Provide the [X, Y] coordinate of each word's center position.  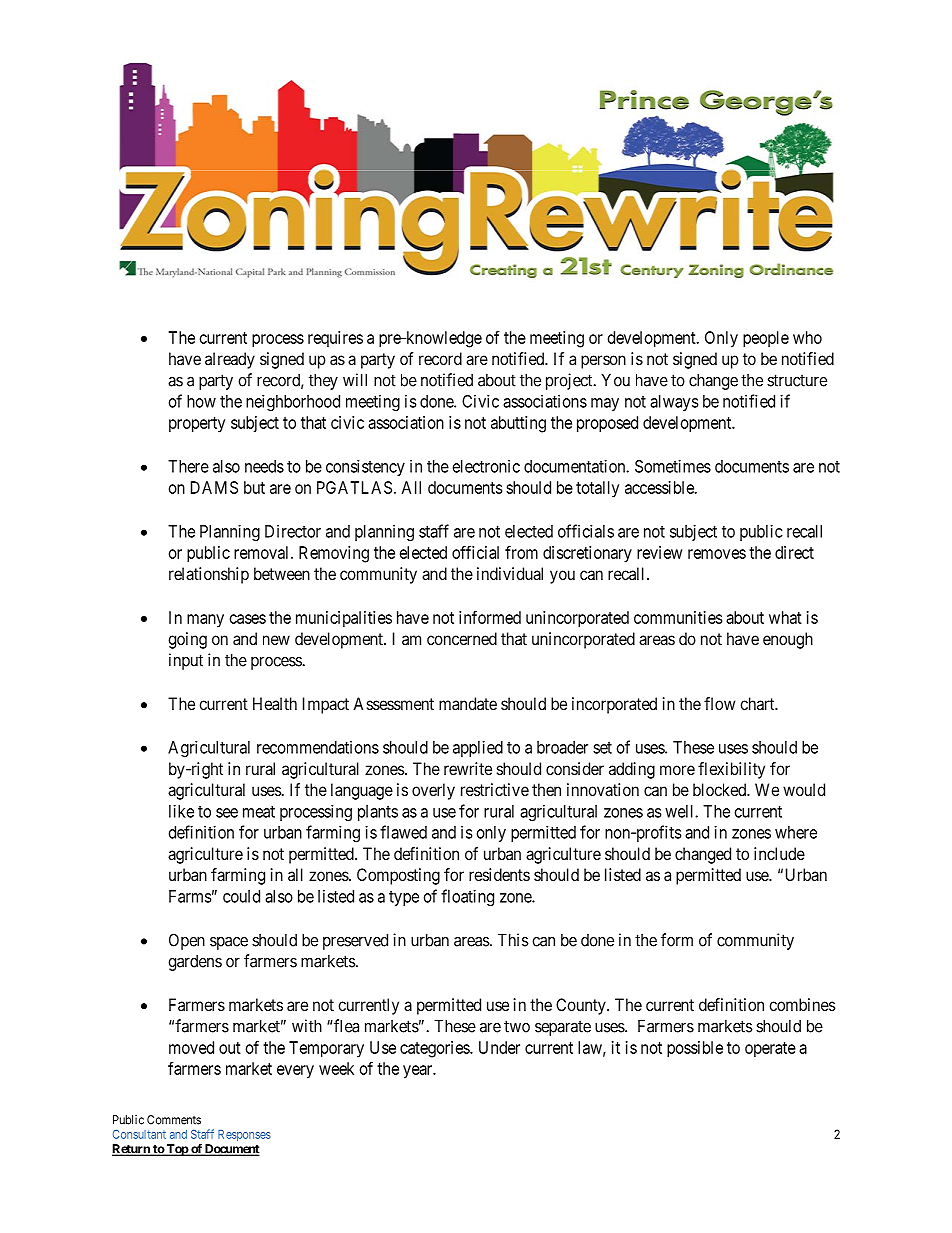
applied [478, 749]
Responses [244, 1135]
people [766, 339]
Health [275, 703]
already [230, 360]
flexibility [731, 770]
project [570, 381]
